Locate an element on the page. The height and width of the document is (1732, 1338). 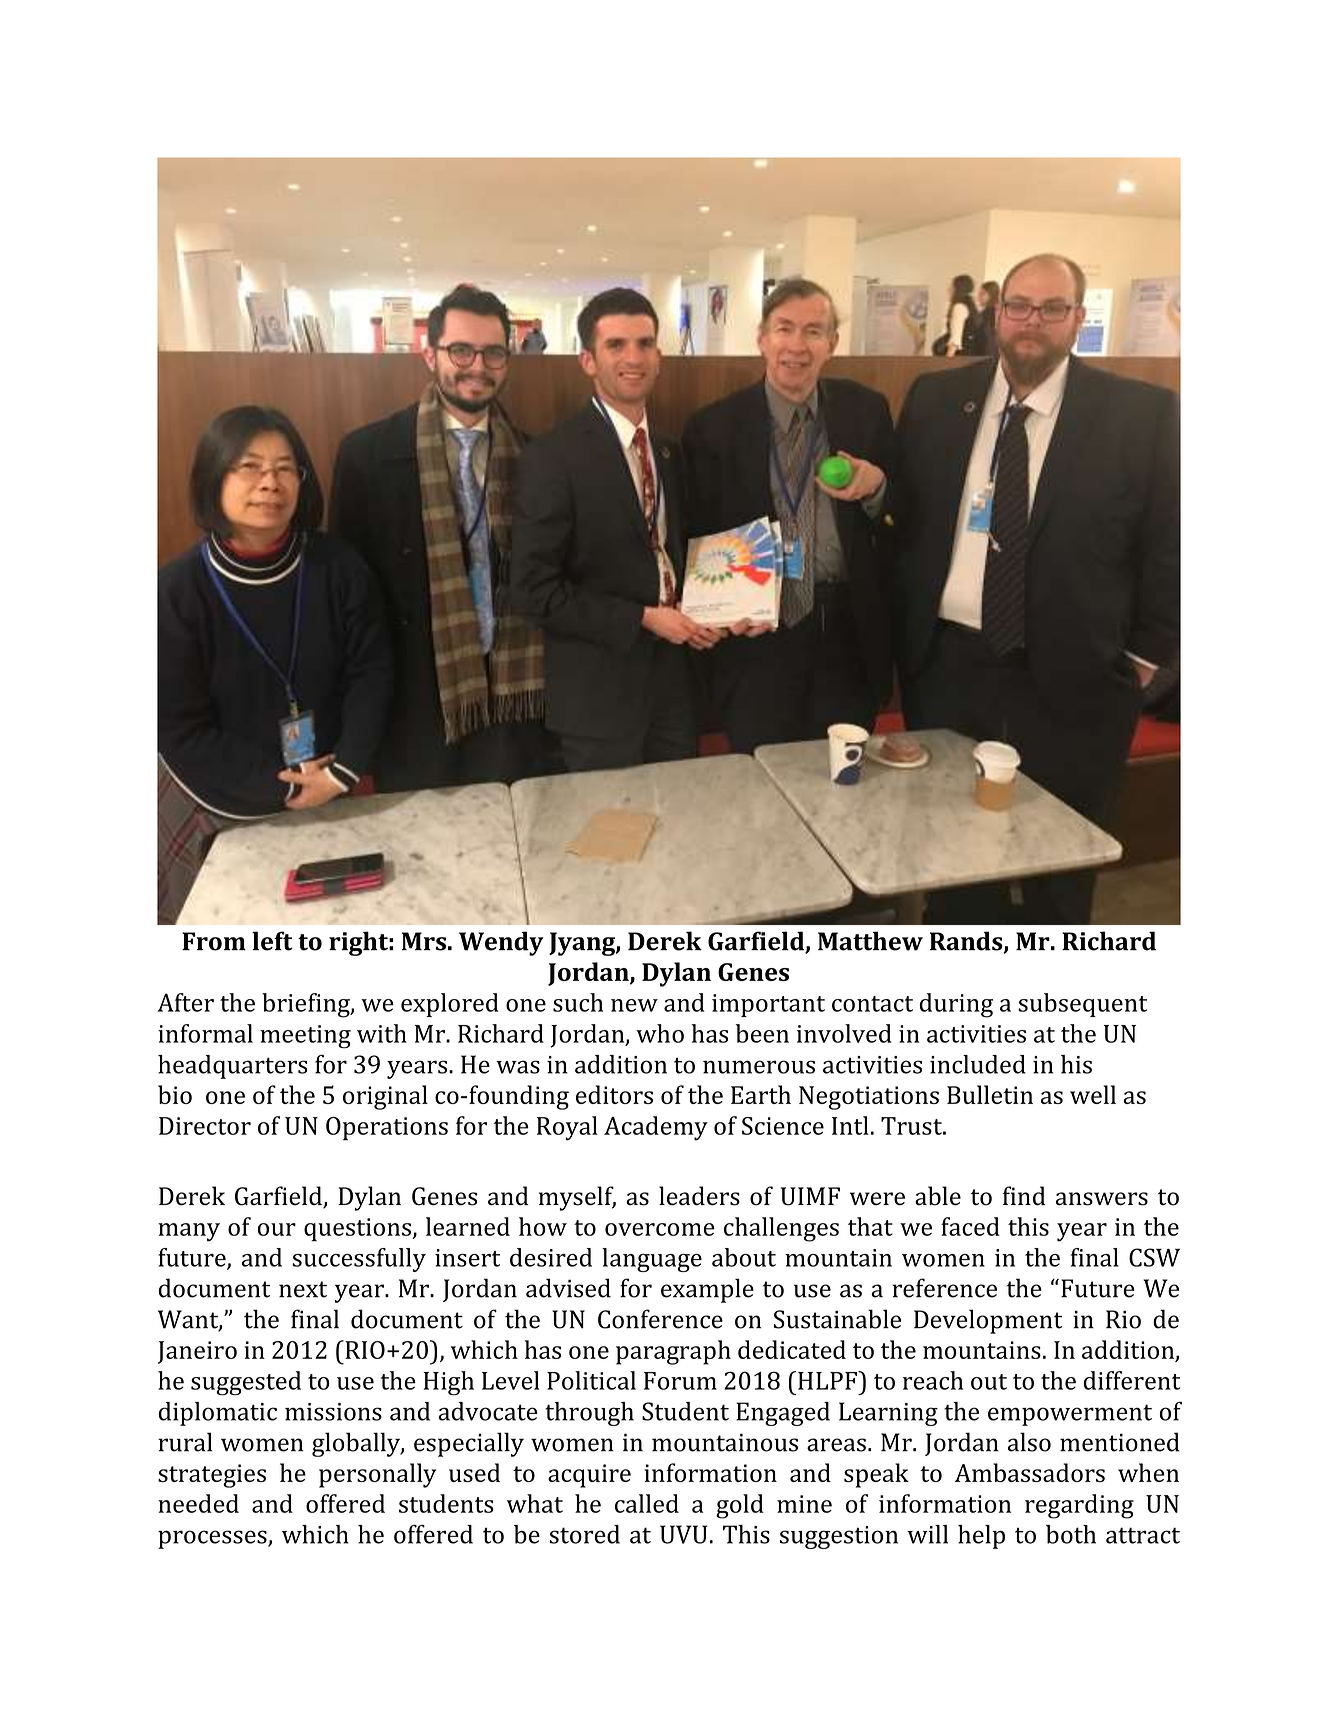
Development is located at coordinates (988, 1321).
